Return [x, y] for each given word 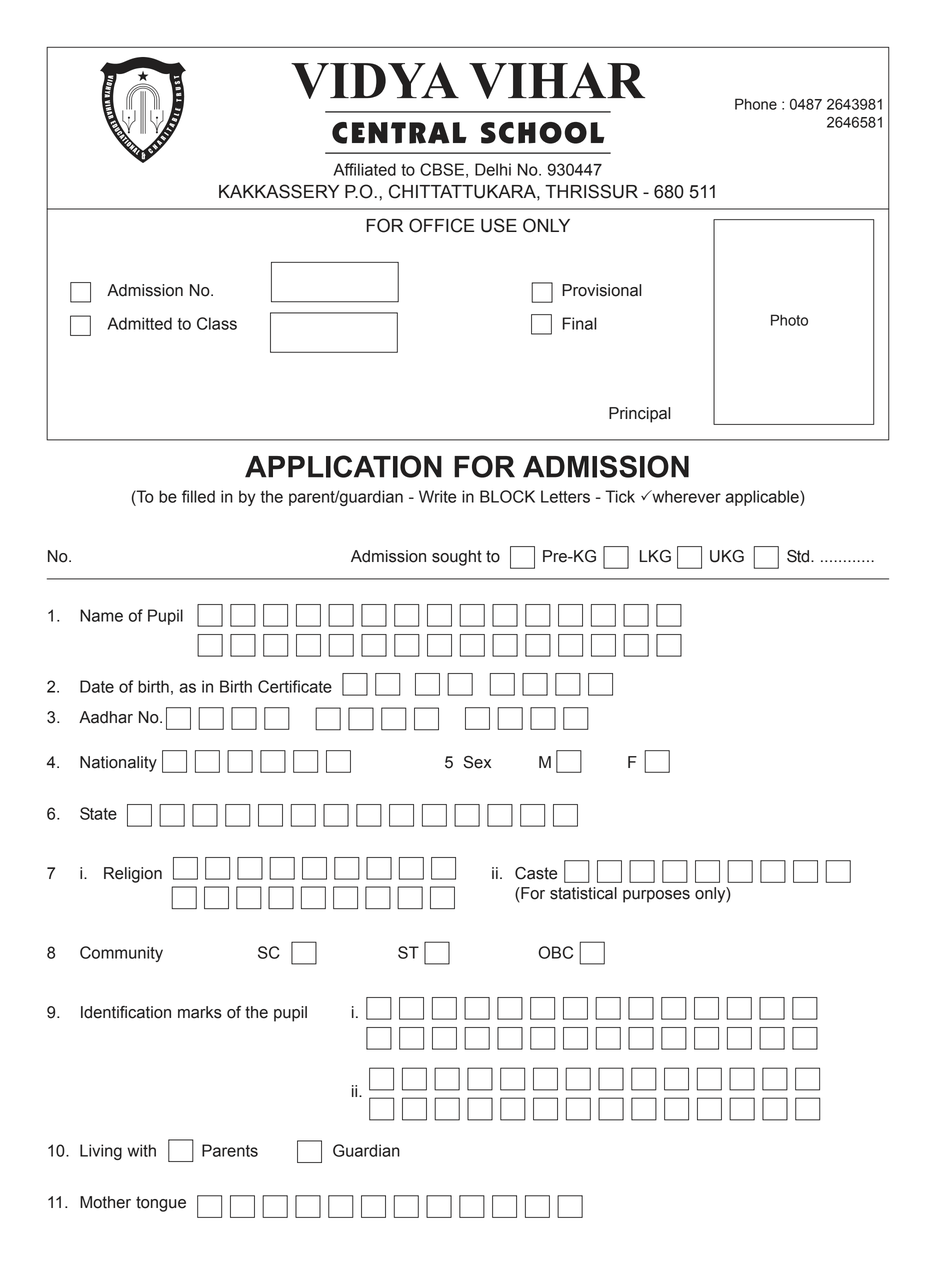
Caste [536, 873]
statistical [583, 893]
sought [457, 558]
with [141, 1150]
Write [437, 496]
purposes [656, 896]
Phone [756, 104]
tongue [161, 1204]
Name [101, 615]
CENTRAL [399, 133]
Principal [640, 415]
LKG [655, 556]
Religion [133, 875]
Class [217, 323]
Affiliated [364, 169]
